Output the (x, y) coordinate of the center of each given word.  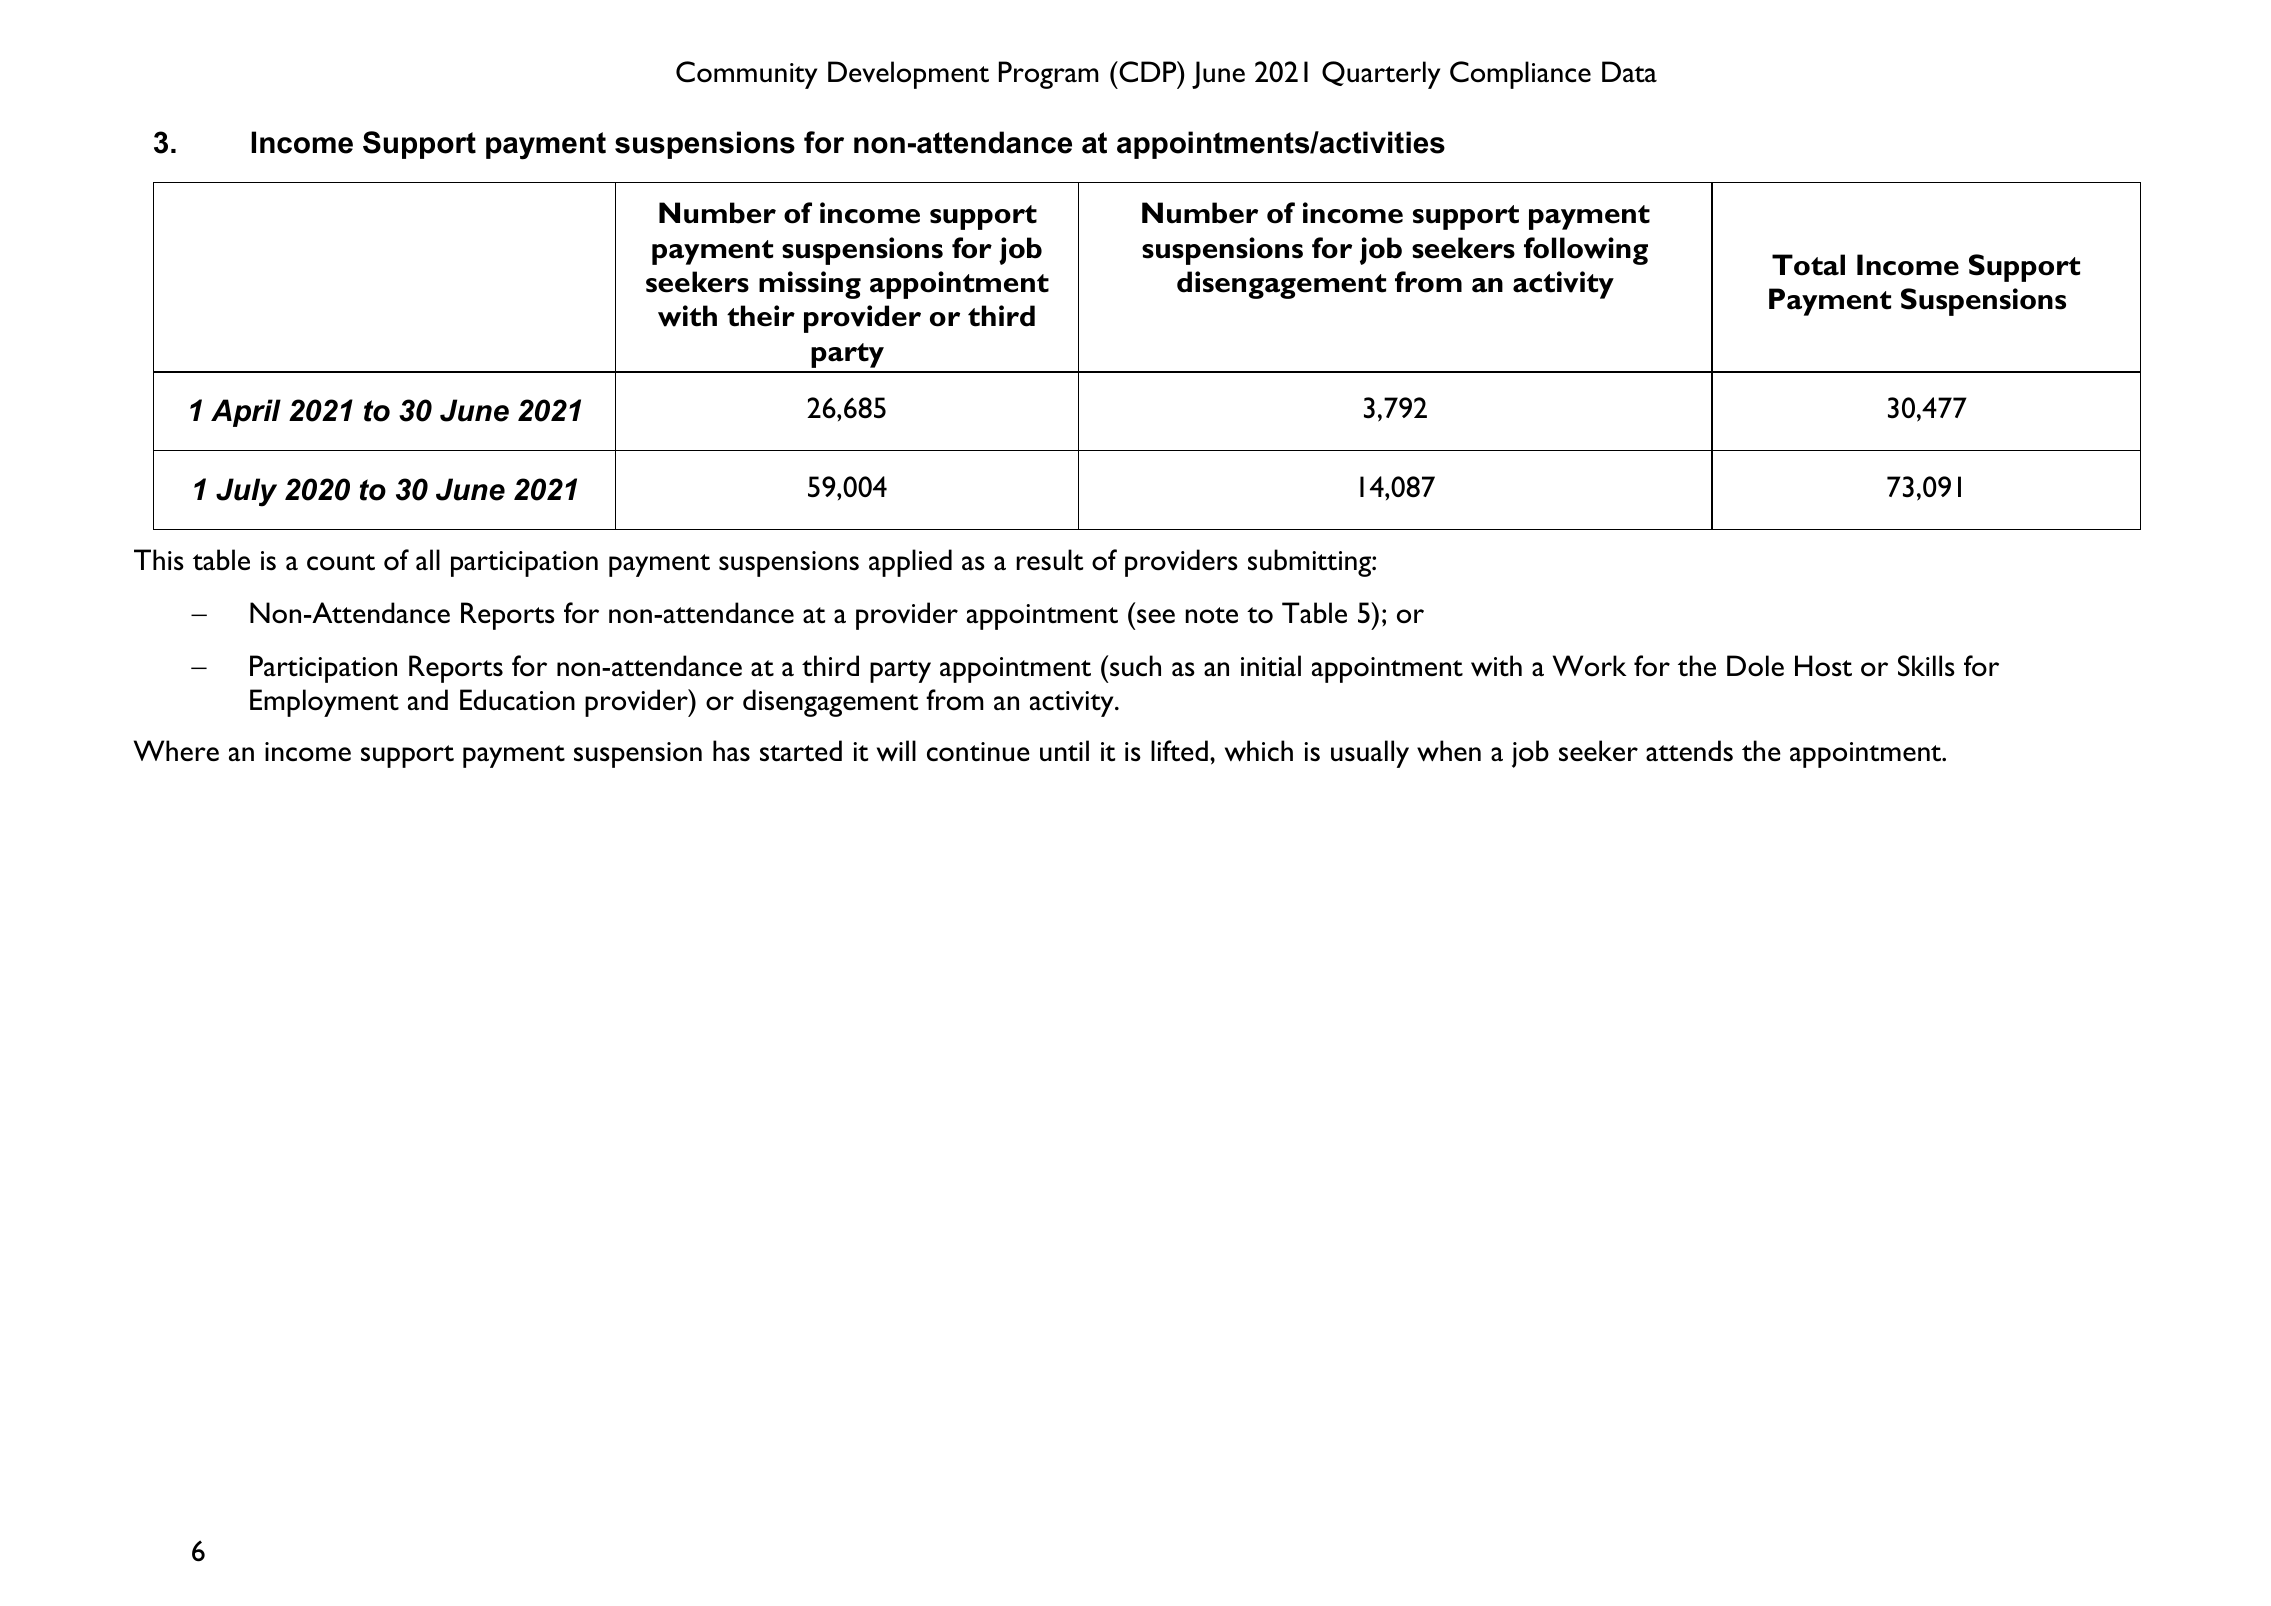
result (1049, 560)
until (1064, 751)
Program (1049, 75)
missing (810, 285)
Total (1808, 265)
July (246, 492)
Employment (324, 703)
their (761, 316)
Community (746, 75)
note (1212, 615)
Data (1629, 71)
